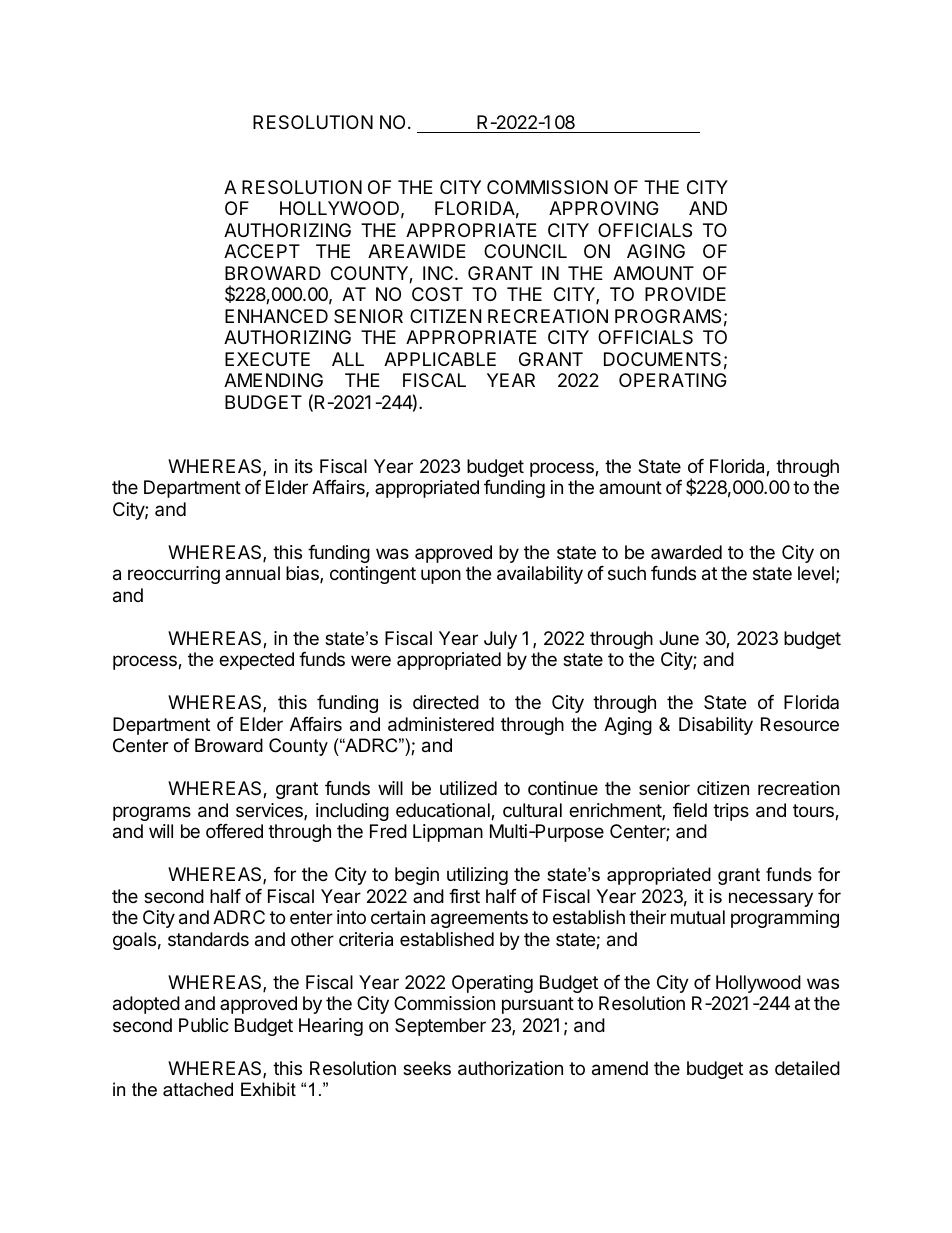  Describe the element at coordinates (198, 1089) in the screenshot. I see `attached` at that location.
